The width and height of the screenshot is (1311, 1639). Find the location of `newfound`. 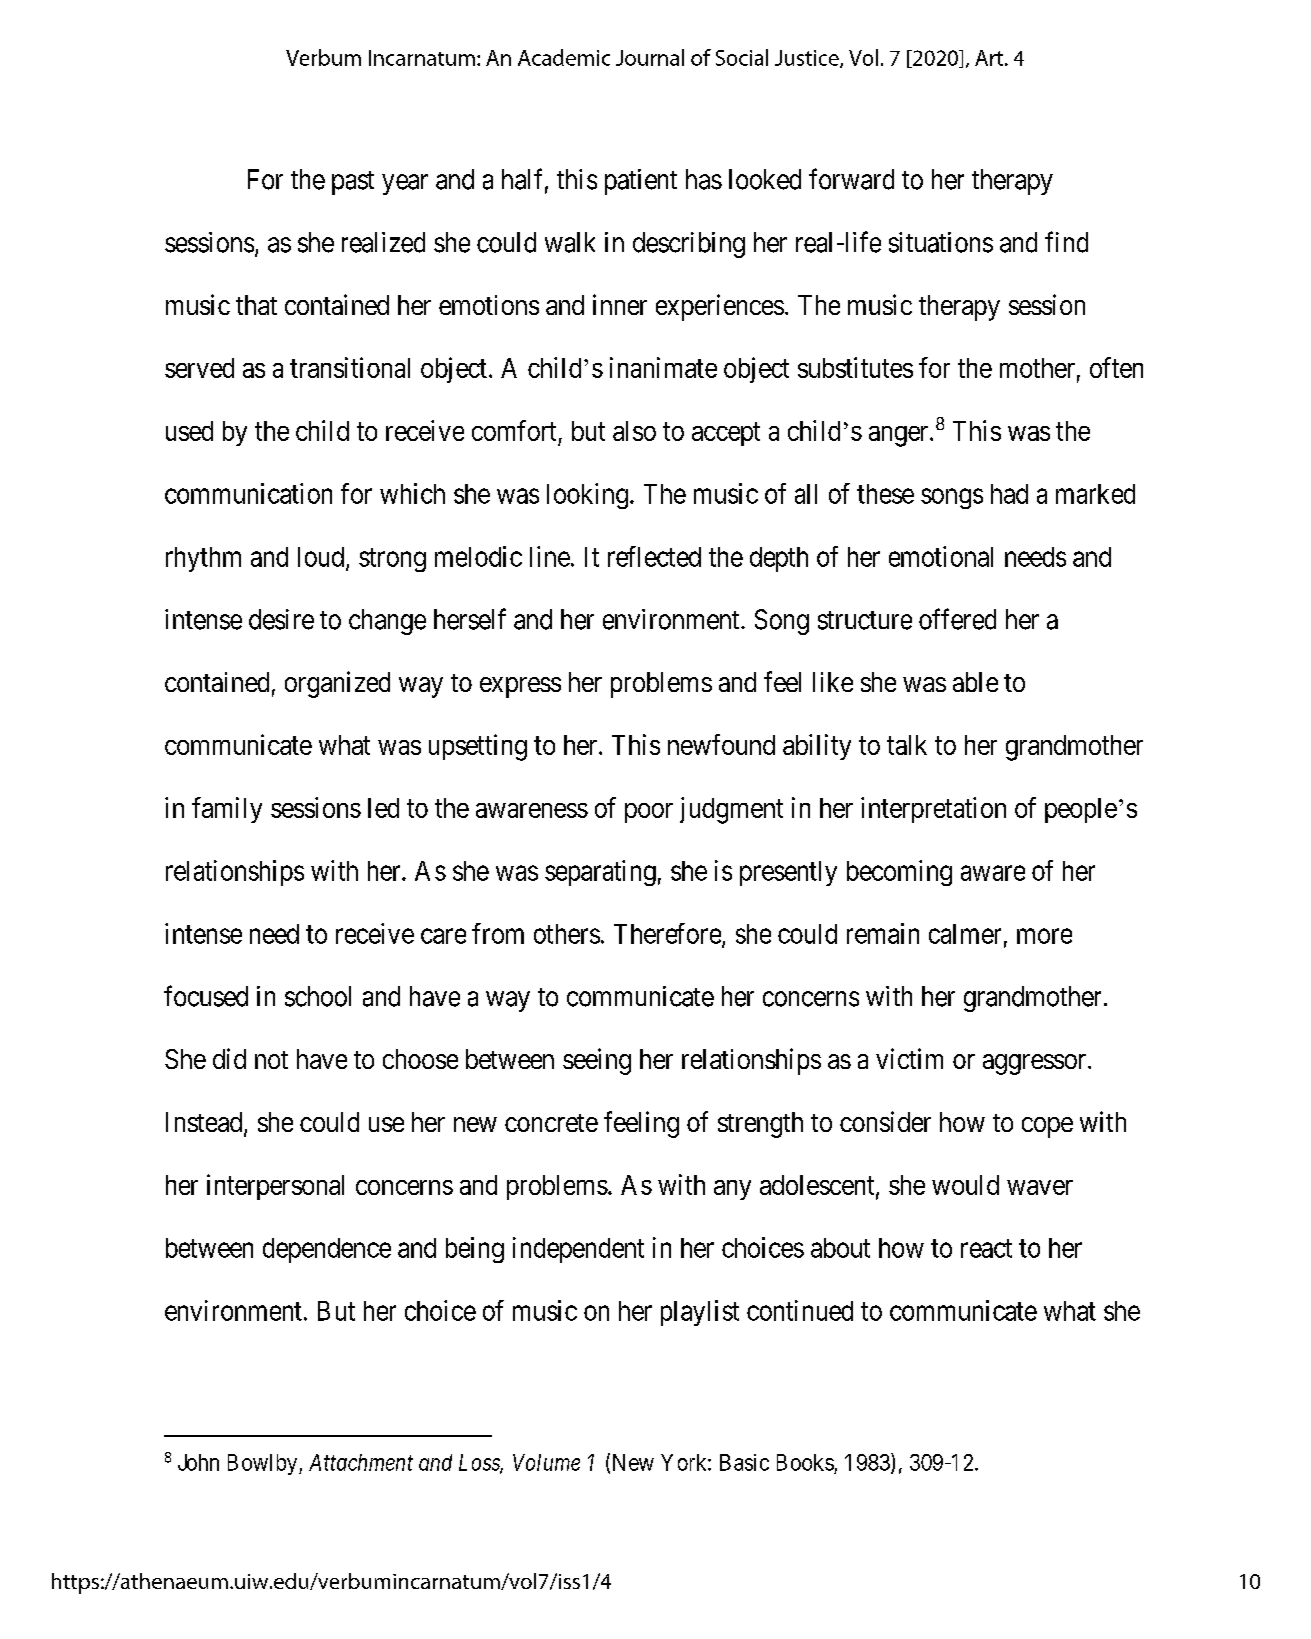

newfound is located at coordinates (721, 744).
